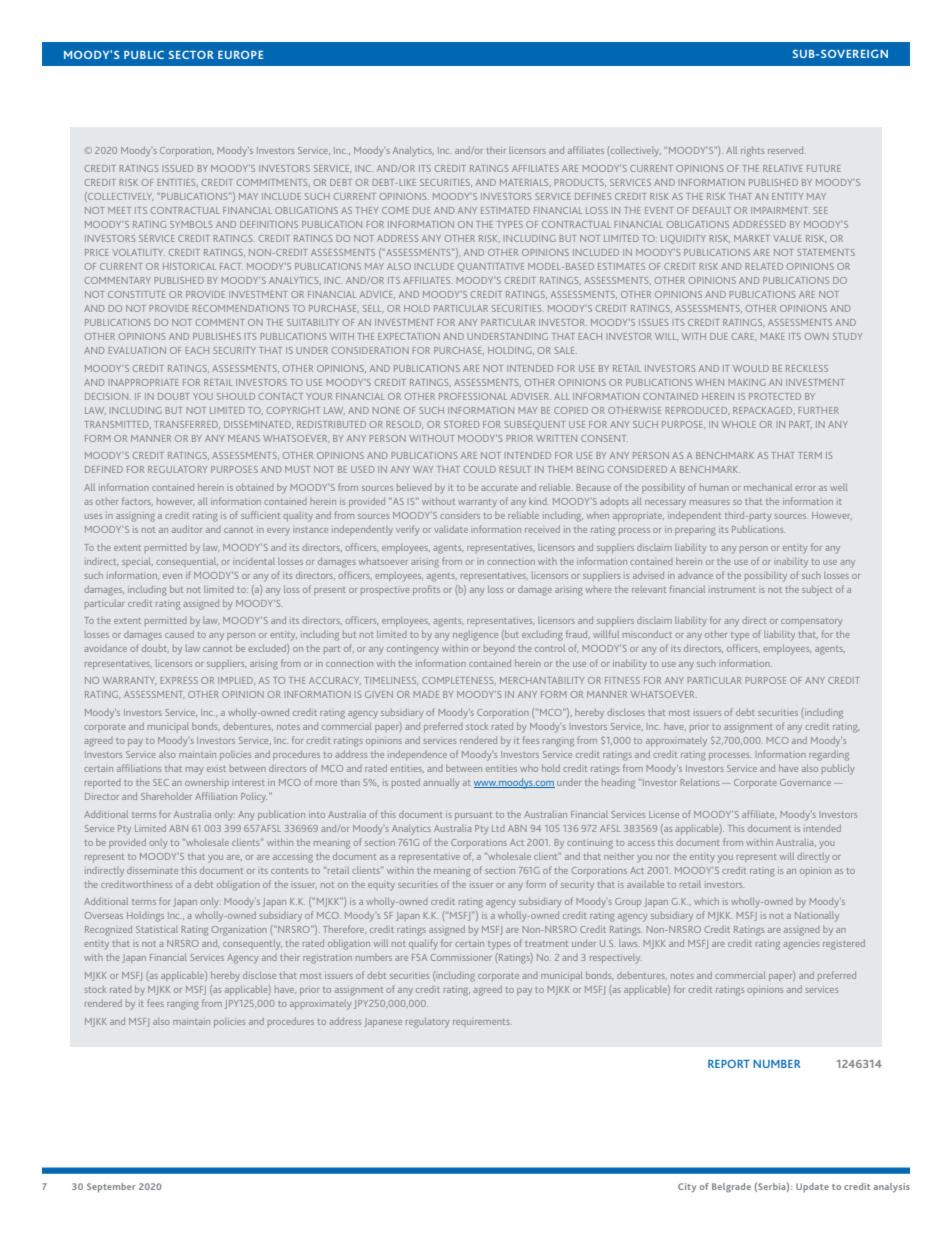  I want to click on ownership, so click(207, 783).
